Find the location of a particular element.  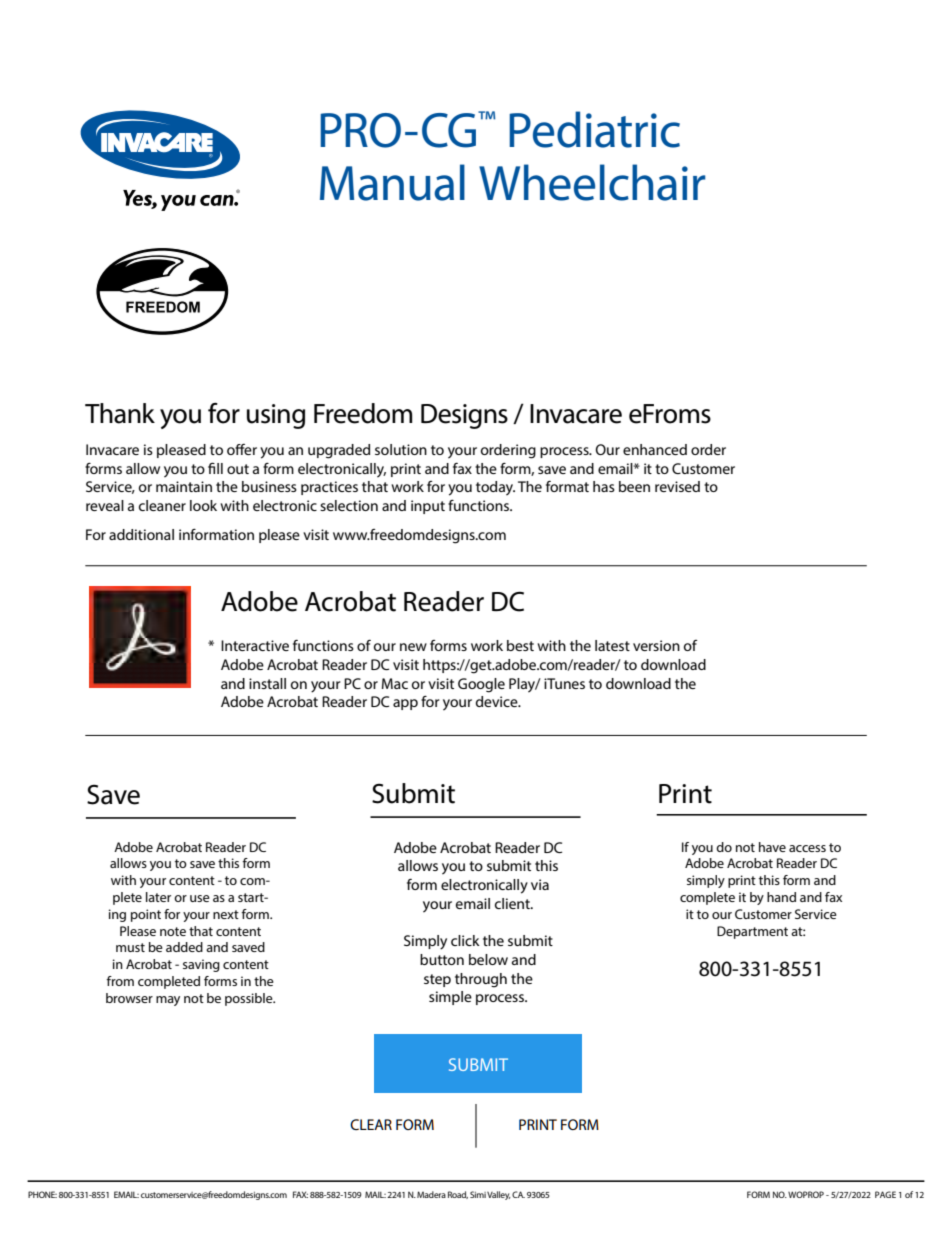

Road is located at coordinates (458, 1195).
